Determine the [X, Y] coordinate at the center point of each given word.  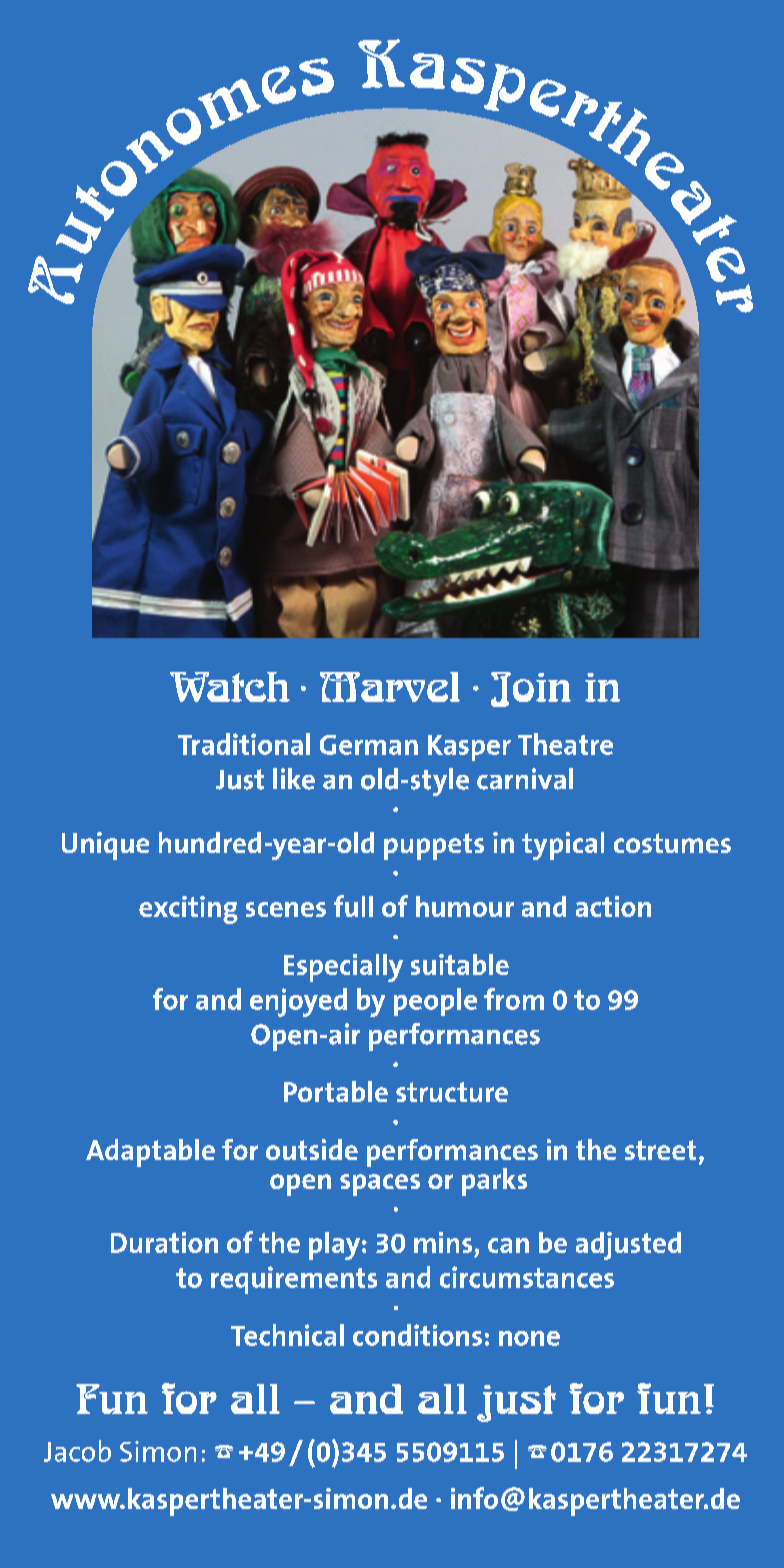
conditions [417, 1335]
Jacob [77, 1451]
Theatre [565, 744]
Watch [230, 687]
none [529, 1338]
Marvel [390, 687]
